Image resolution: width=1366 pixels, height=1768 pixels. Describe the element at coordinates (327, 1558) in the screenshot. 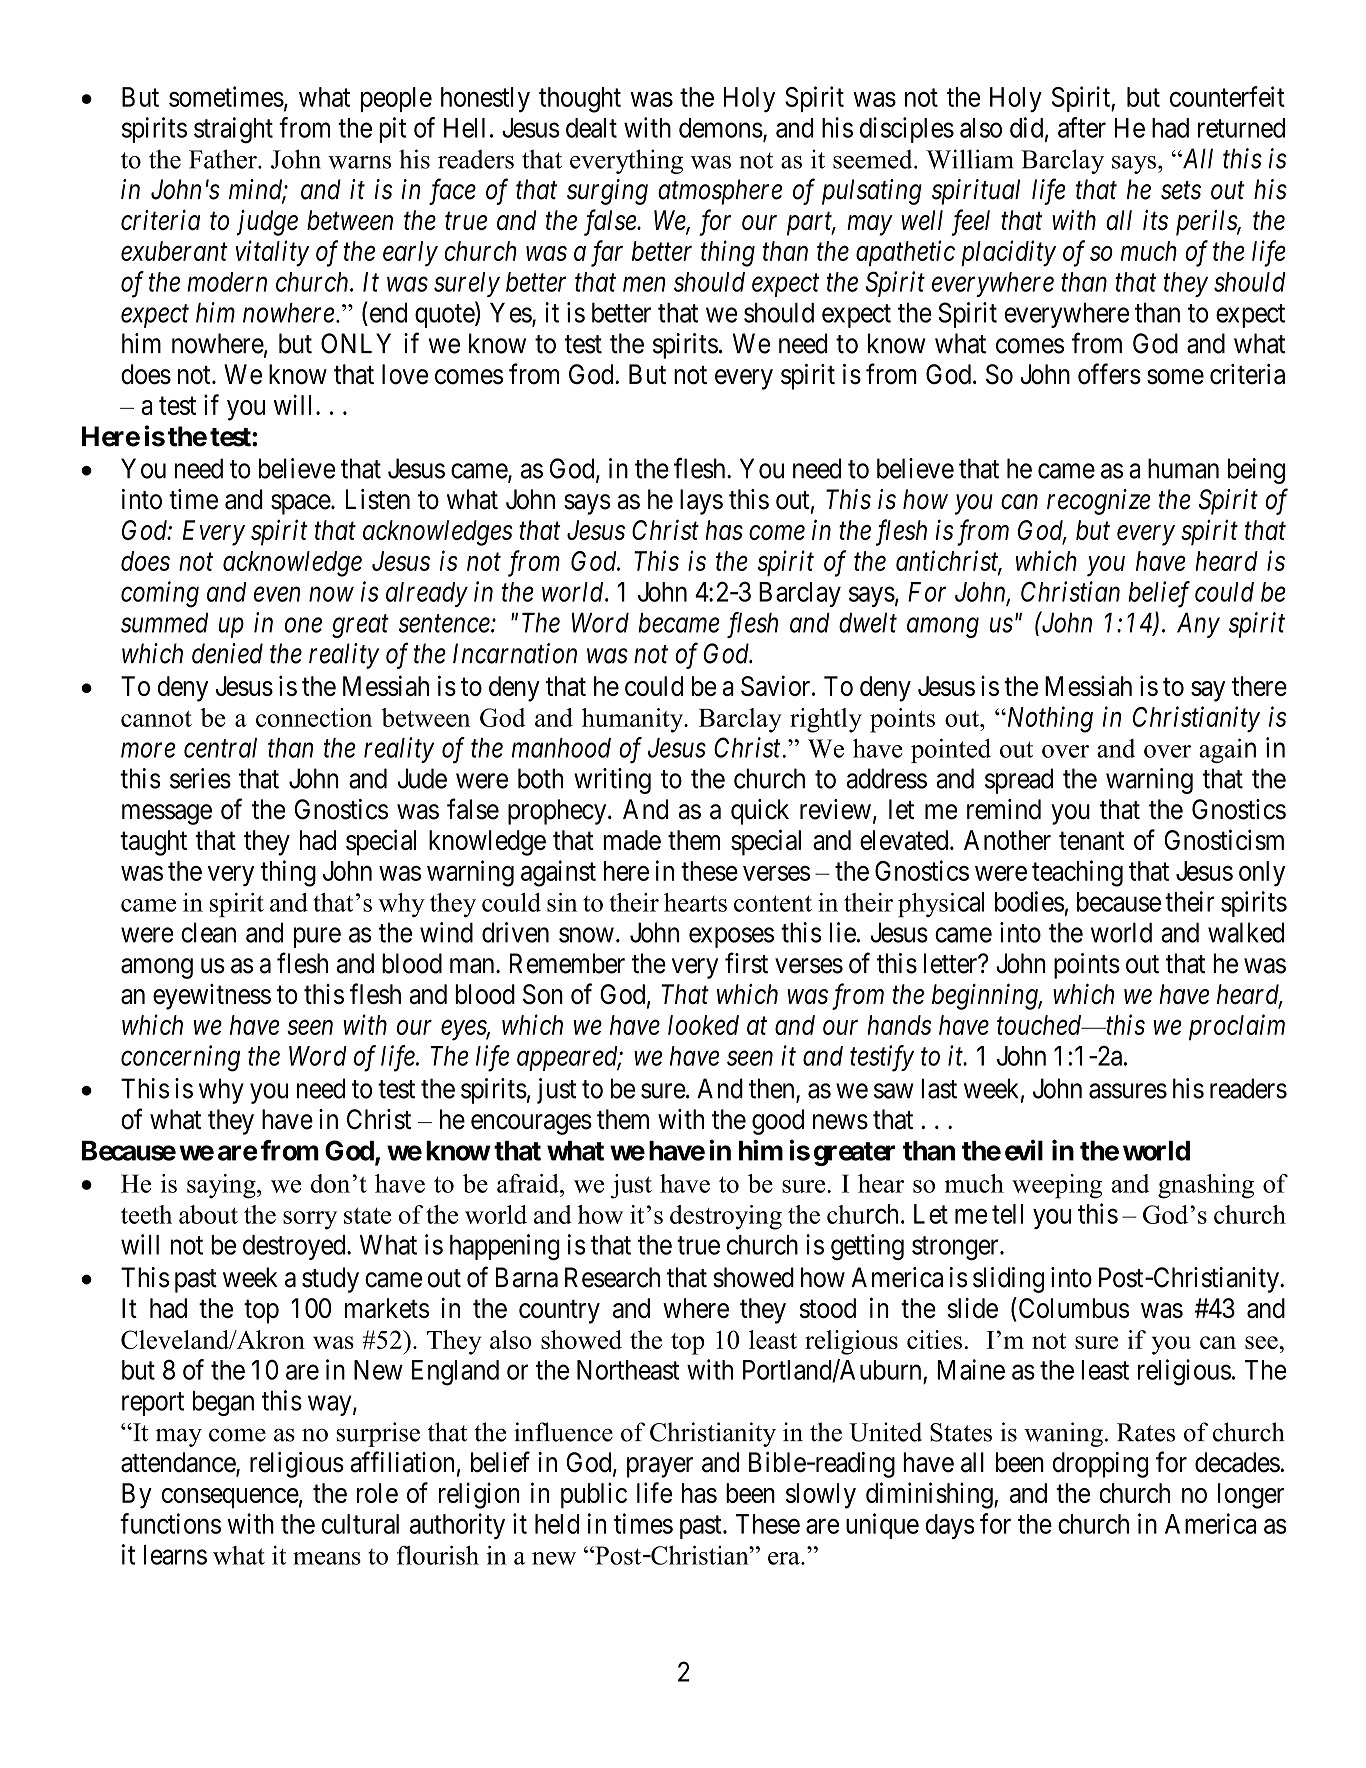

I see `means` at that location.
